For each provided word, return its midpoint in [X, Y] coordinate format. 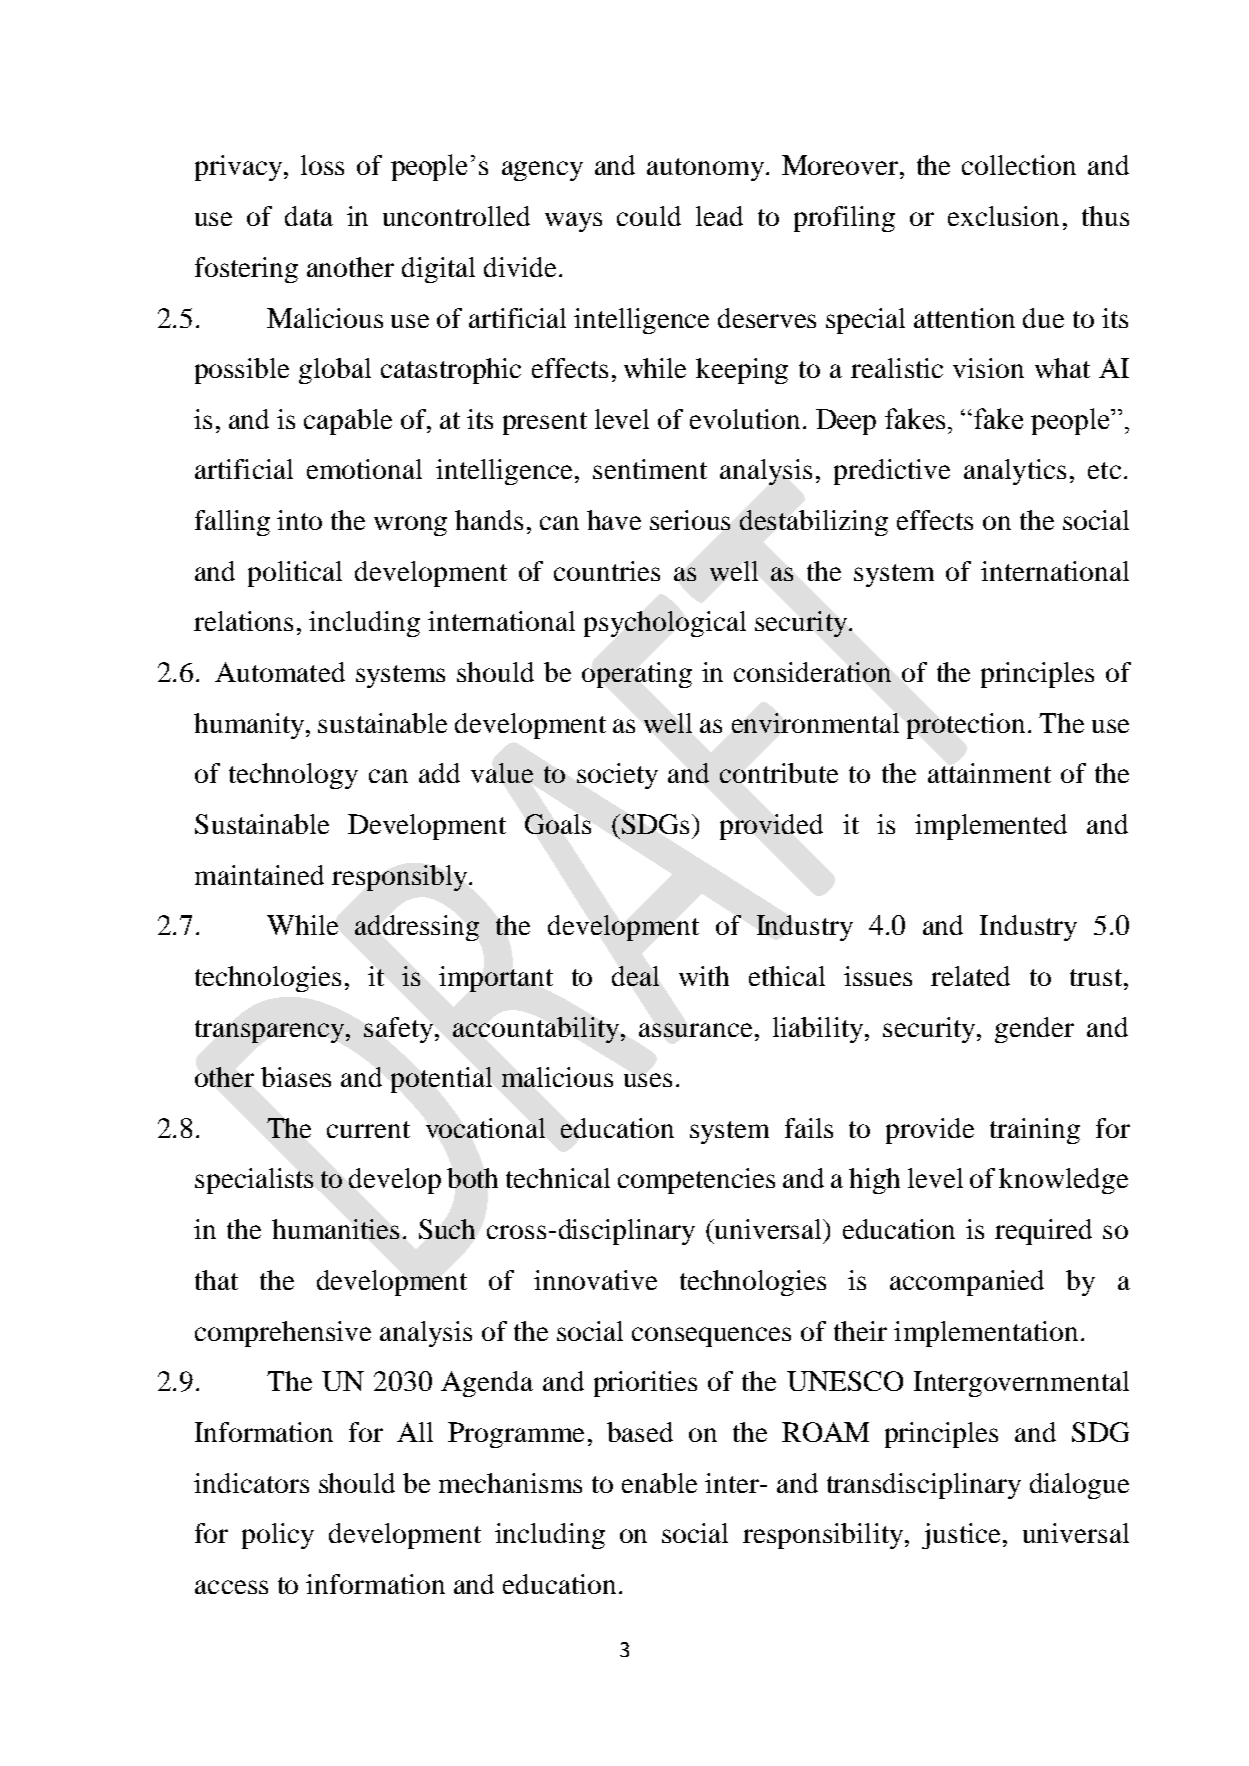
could [649, 216]
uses [648, 1080]
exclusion [1003, 216]
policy [278, 1536]
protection [966, 726]
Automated [280, 672]
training [1035, 1131]
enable [659, 1483]
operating [637, 675]
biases [296, 1077]
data [309, 216]
